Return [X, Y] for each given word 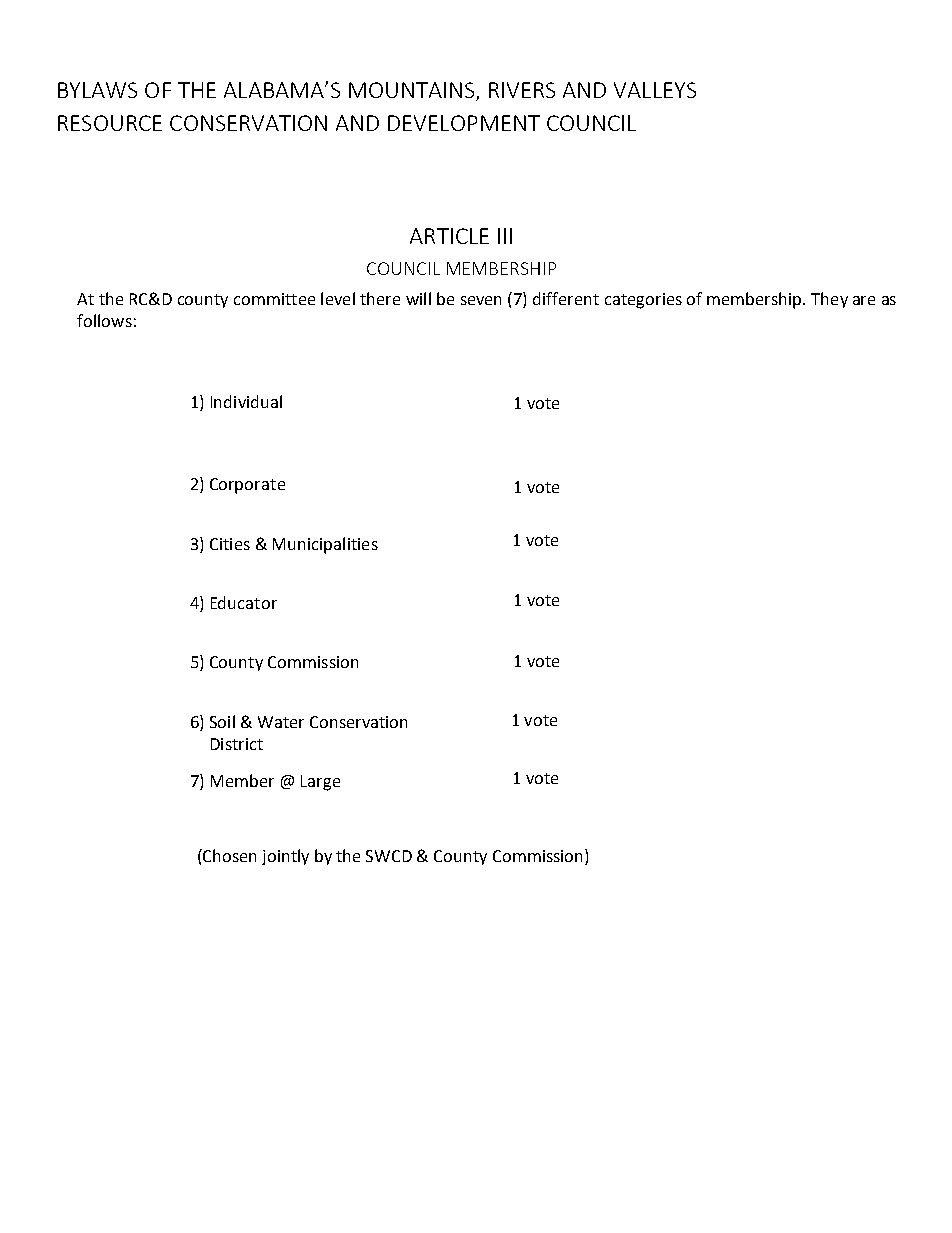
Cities [230, 544]
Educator [244, 602]
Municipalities [325, 545]
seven [481, 300]
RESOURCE [110, 123]
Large [320, 783]
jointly [285, 857]
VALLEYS [655, 90]
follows [104, 320]
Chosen [228, 855]
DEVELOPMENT [464, 123]
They [829, 300]
